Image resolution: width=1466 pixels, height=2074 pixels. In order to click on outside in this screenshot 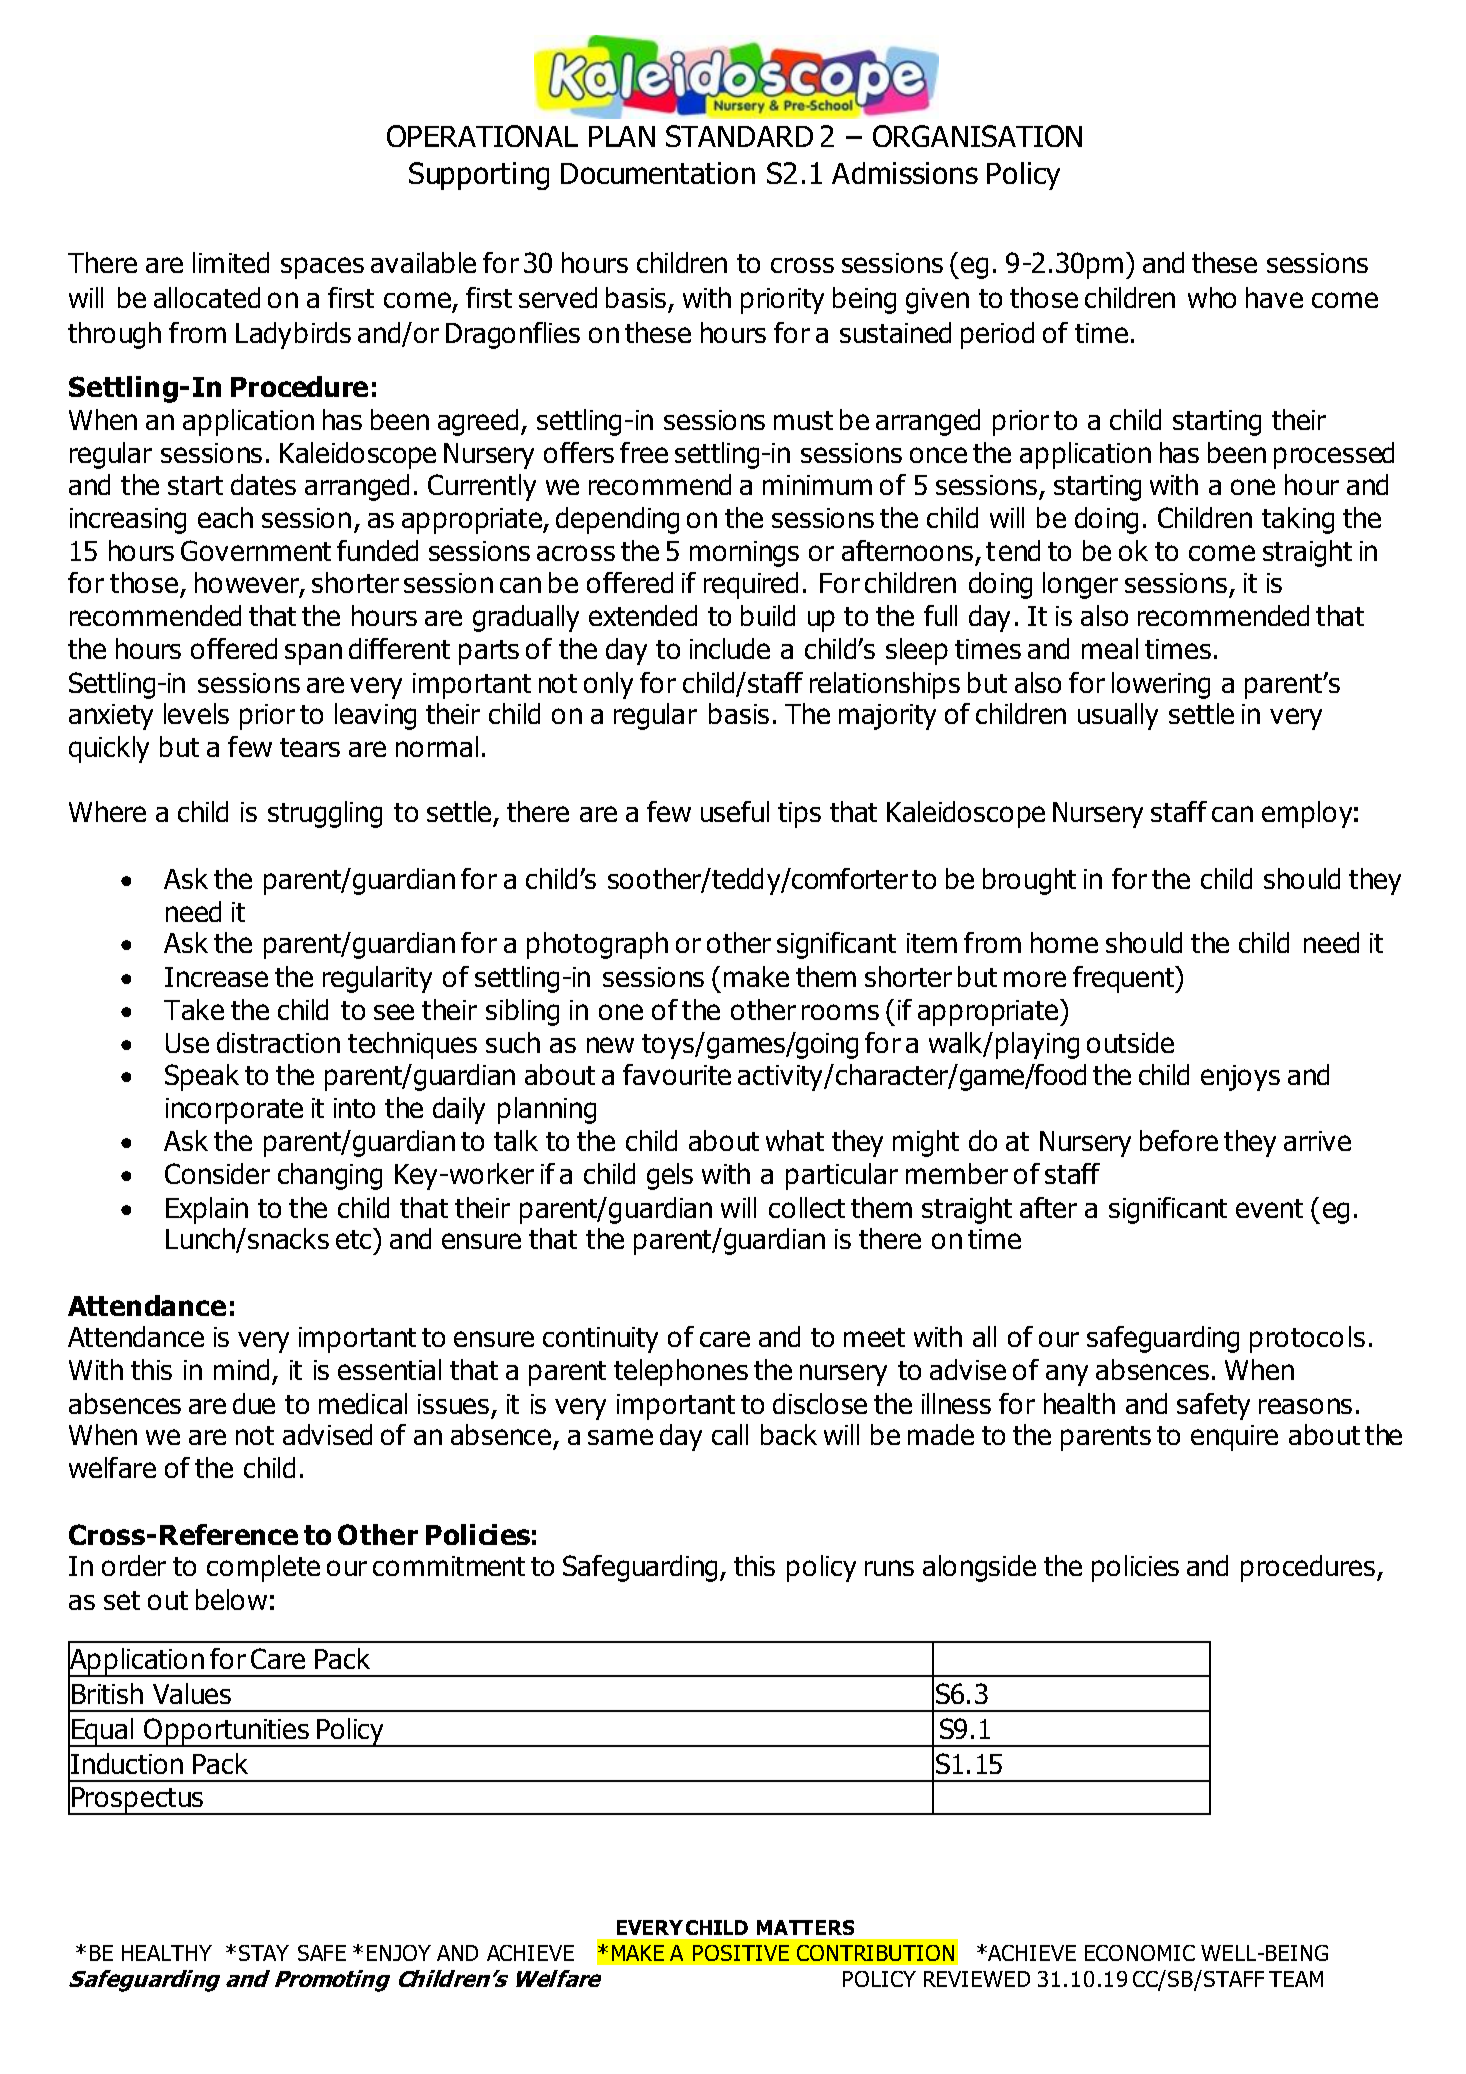, I will do `click(1130, 1042)`.
